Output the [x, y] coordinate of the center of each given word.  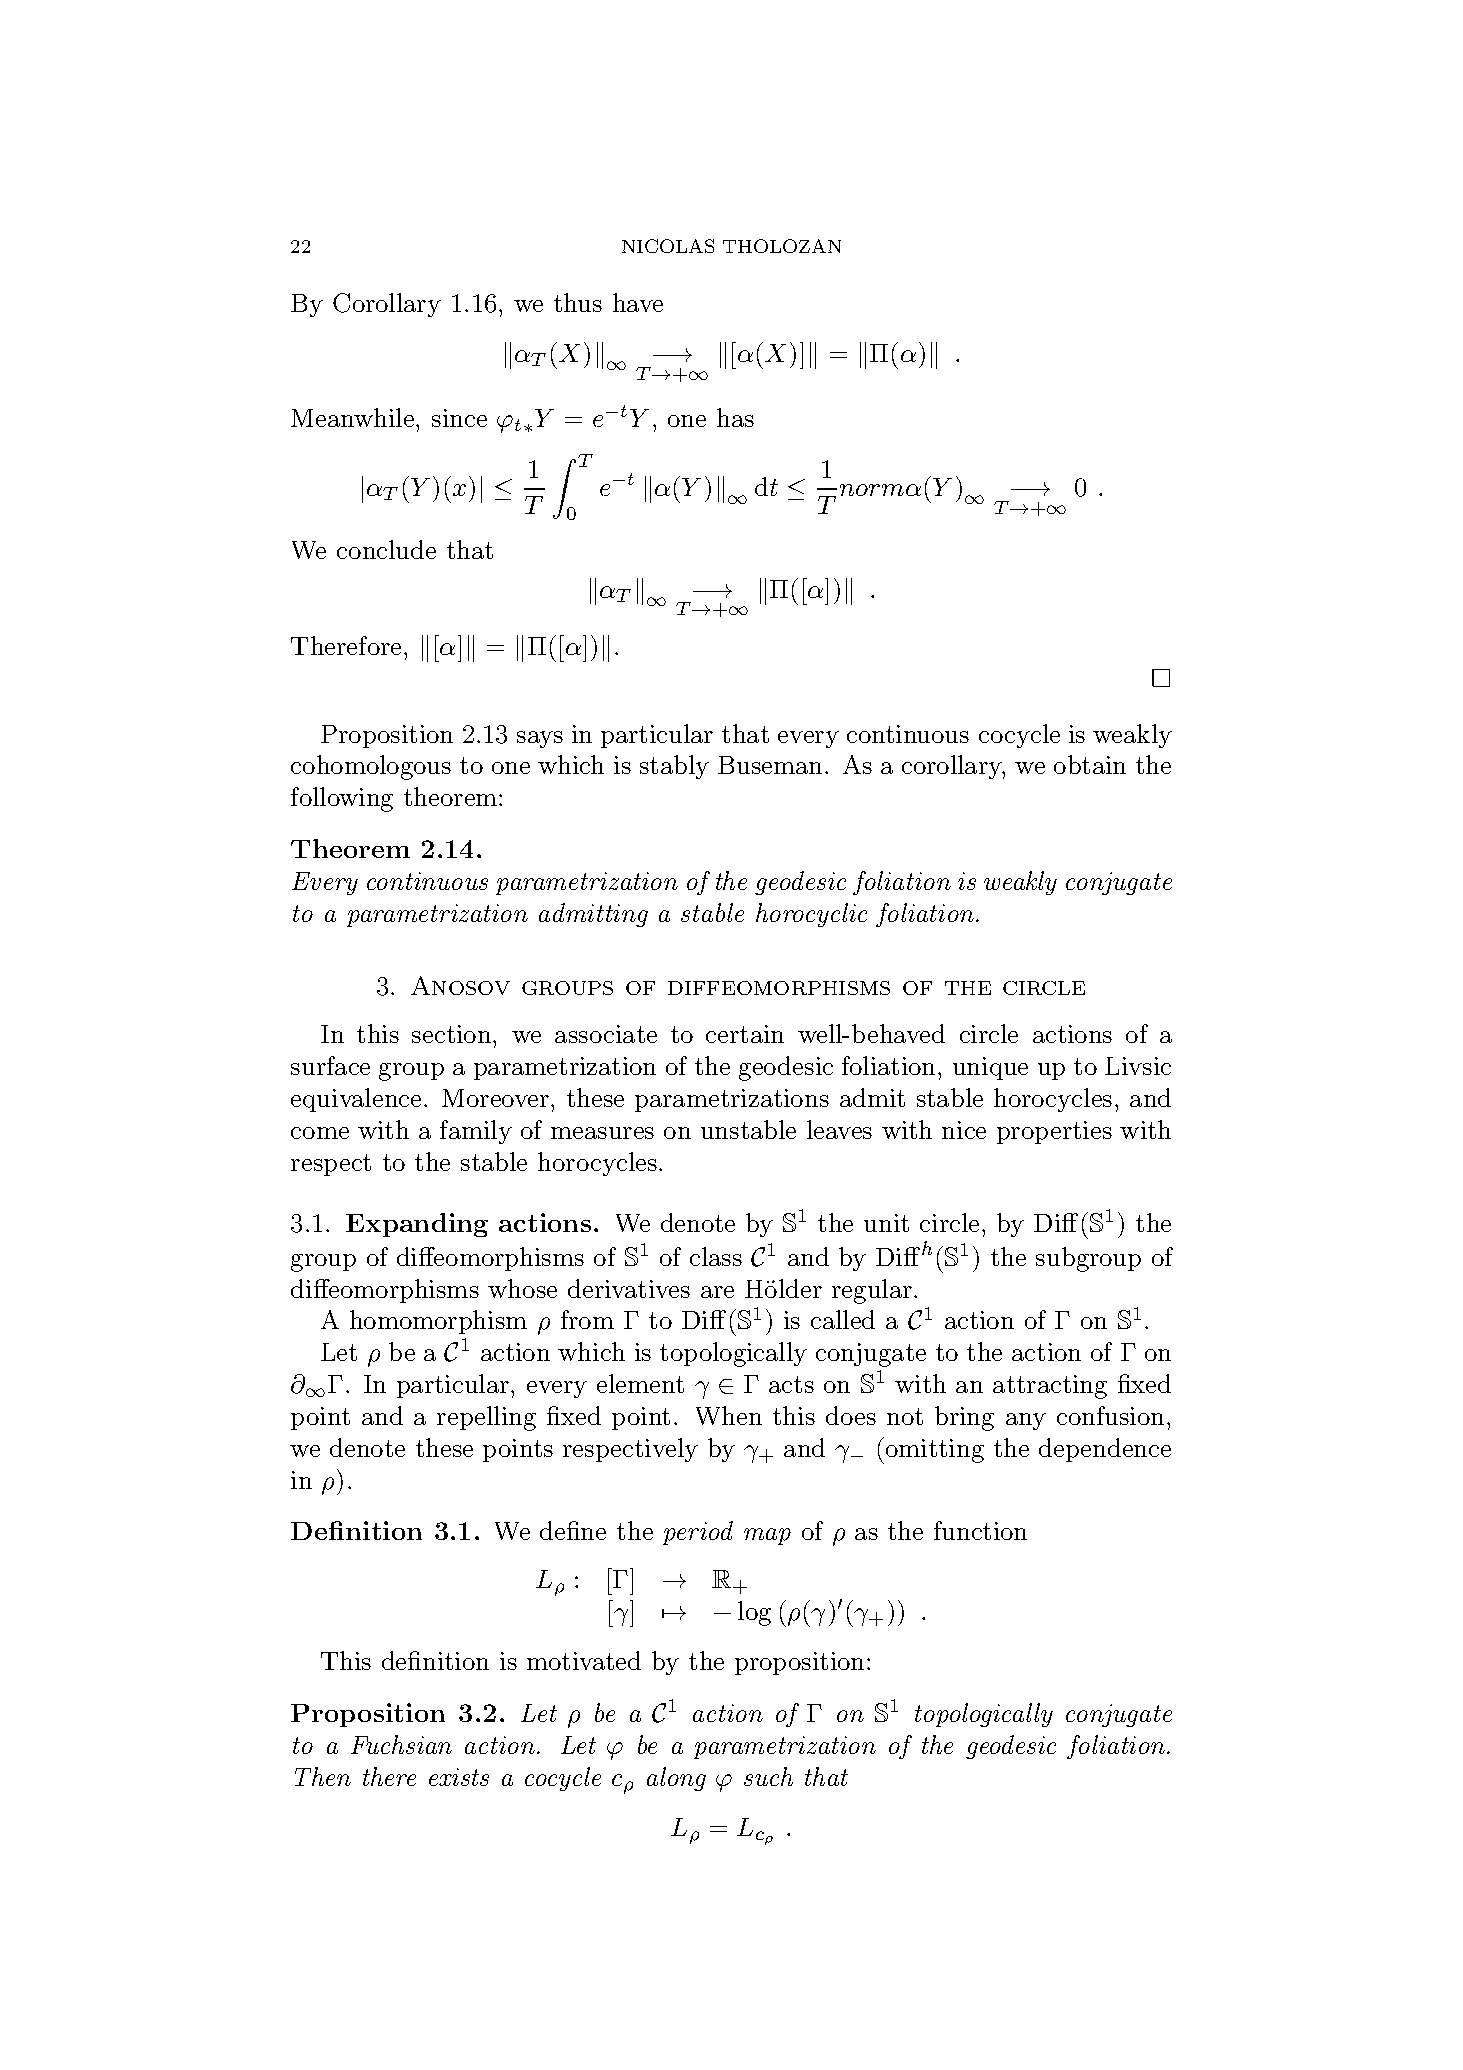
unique [990, 1068]
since [459, 418]
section [453, 1034]
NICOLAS [668, 246]
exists [459, 1777]
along [676, 1779]
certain [745, 1034]
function [980, 1530]
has [735, 417]
